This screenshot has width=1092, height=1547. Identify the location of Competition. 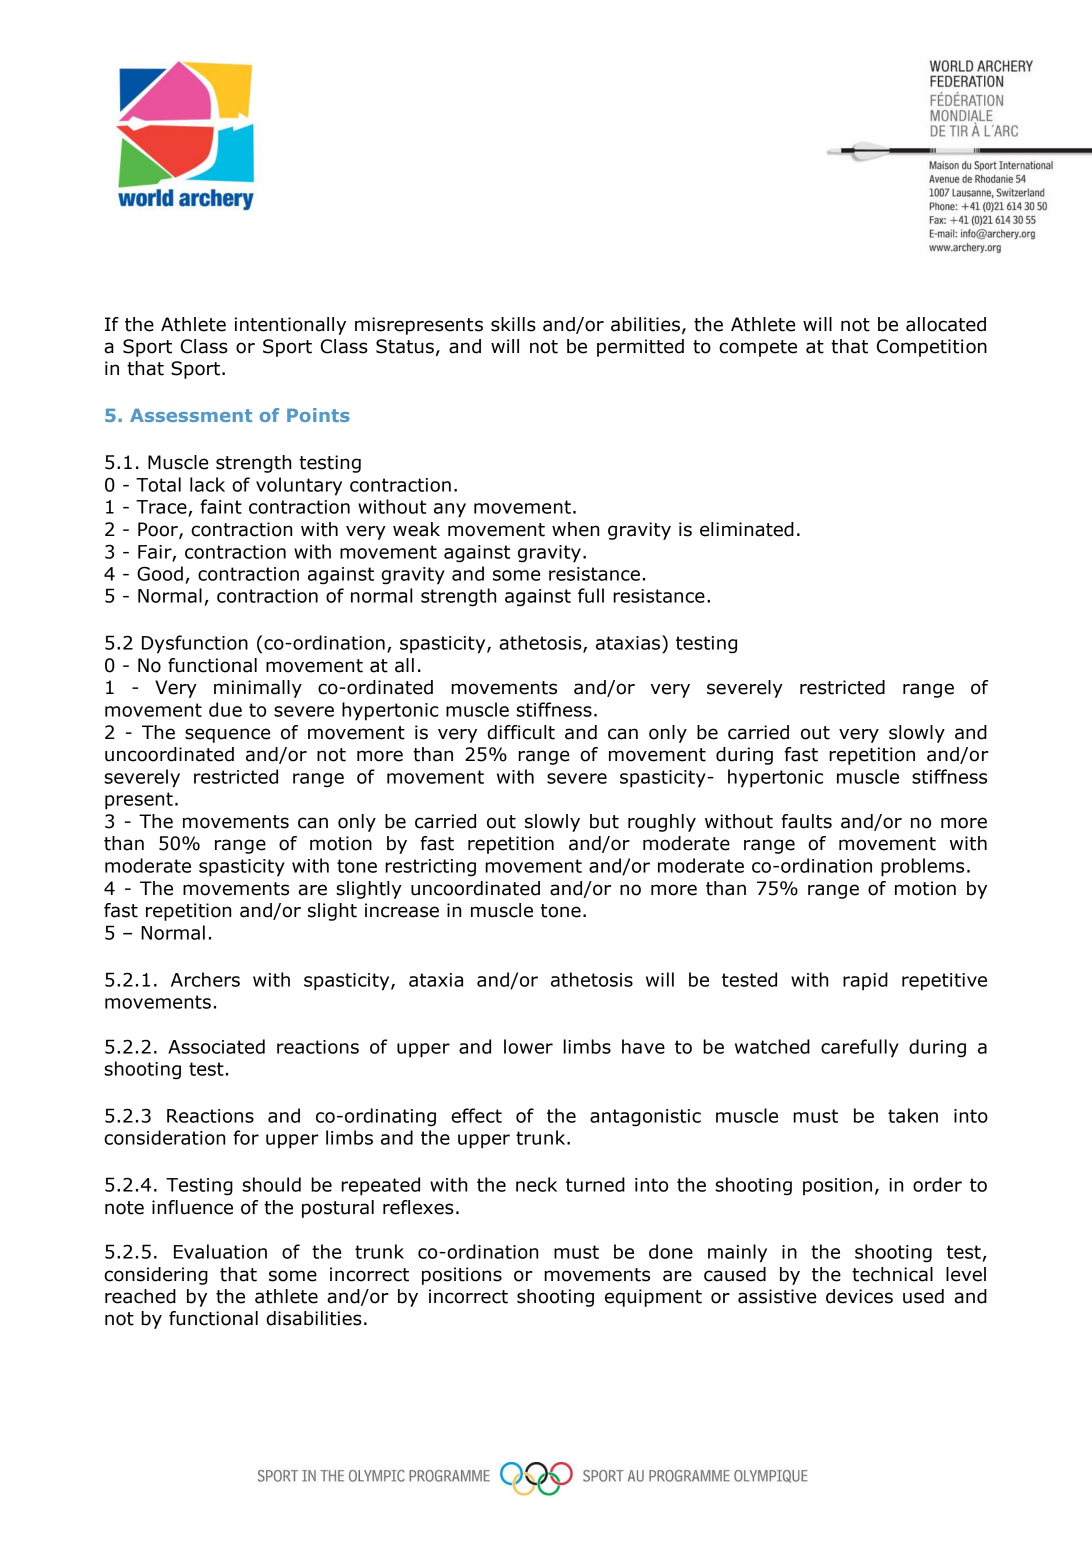
(932, 348).
